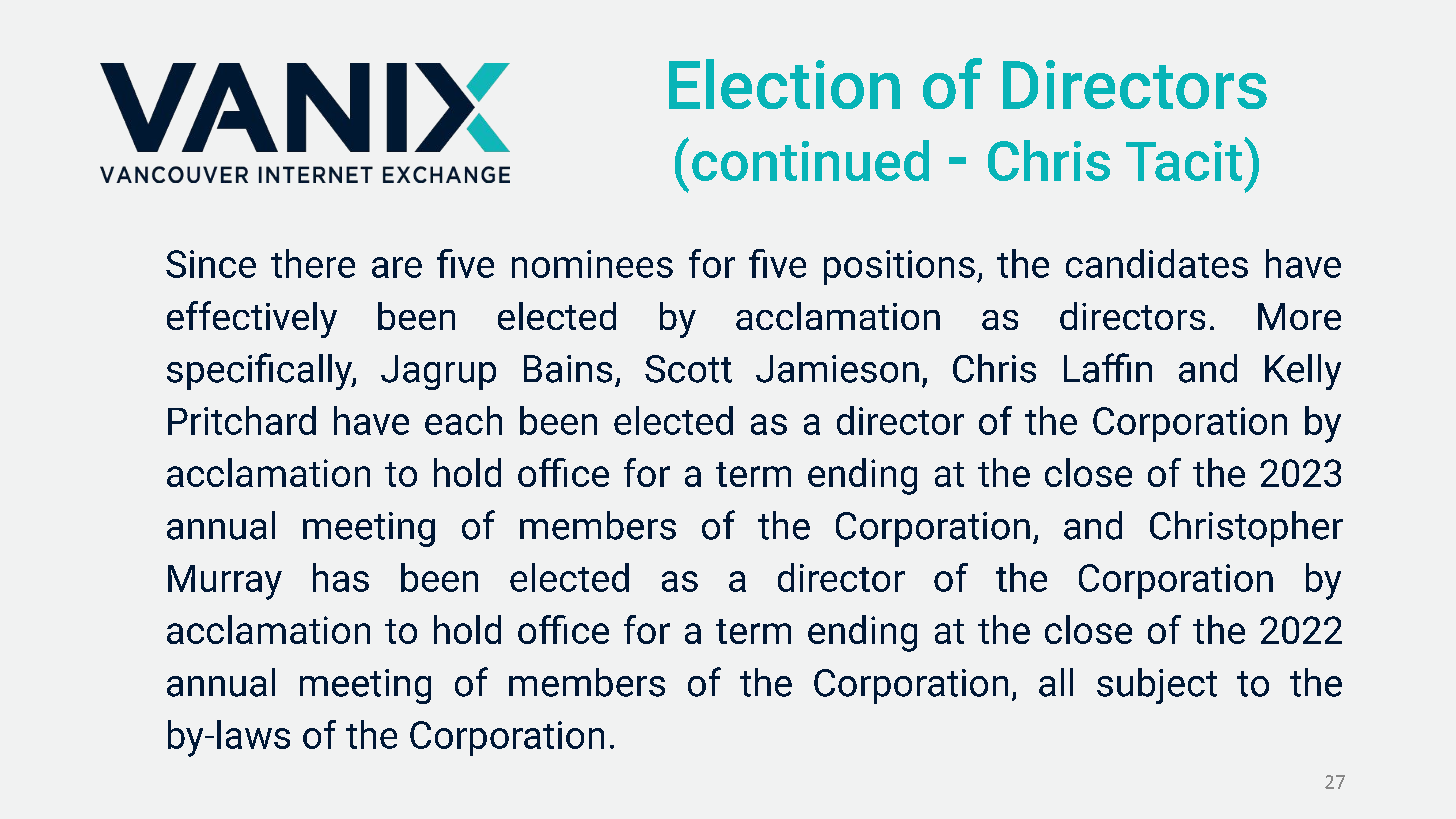  Describe the element at coordinates (341, 577) in the page. I see `has` at that location.
